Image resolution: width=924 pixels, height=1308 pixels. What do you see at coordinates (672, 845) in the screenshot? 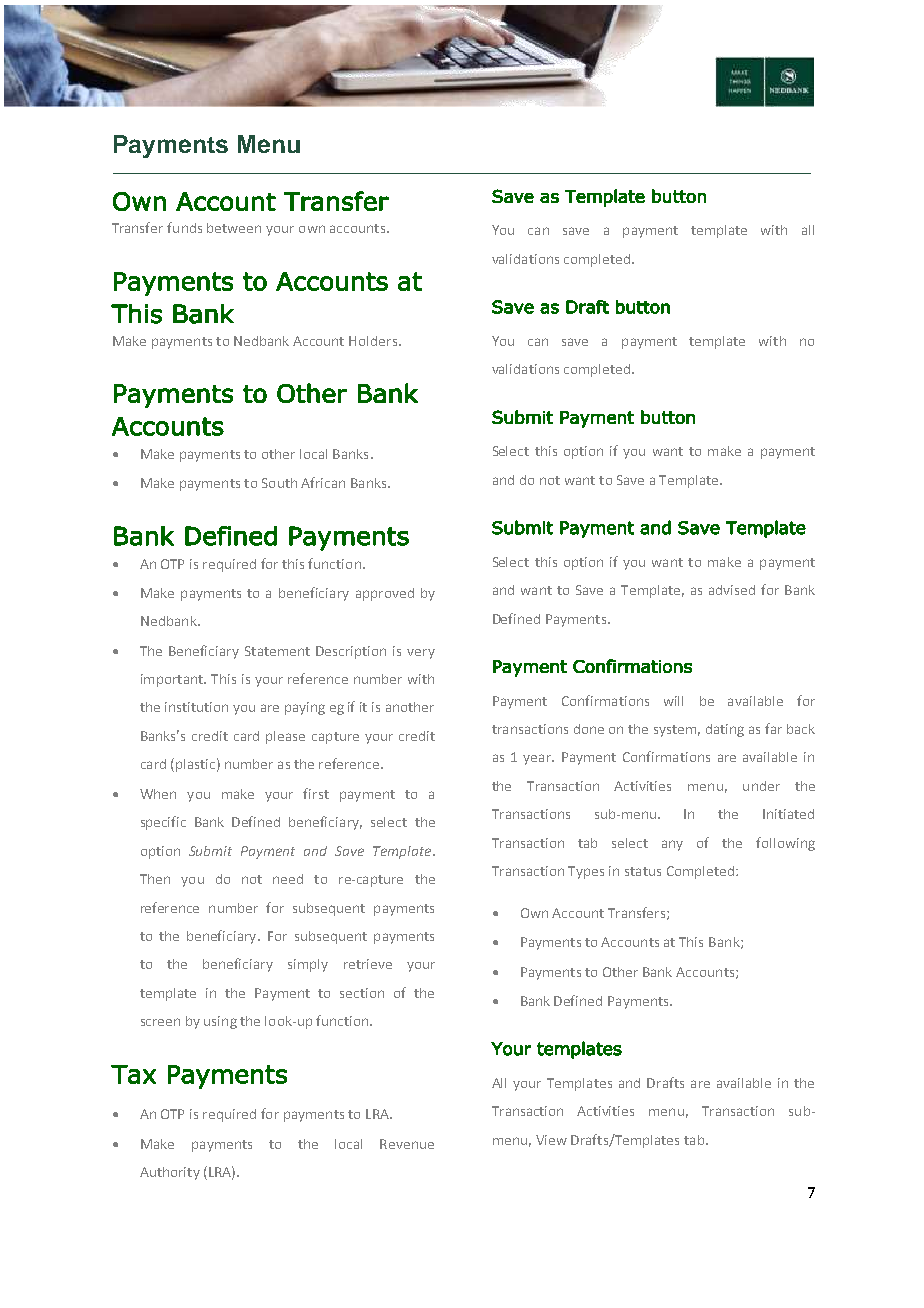
I see `any` at bounding box center [672, 845].
